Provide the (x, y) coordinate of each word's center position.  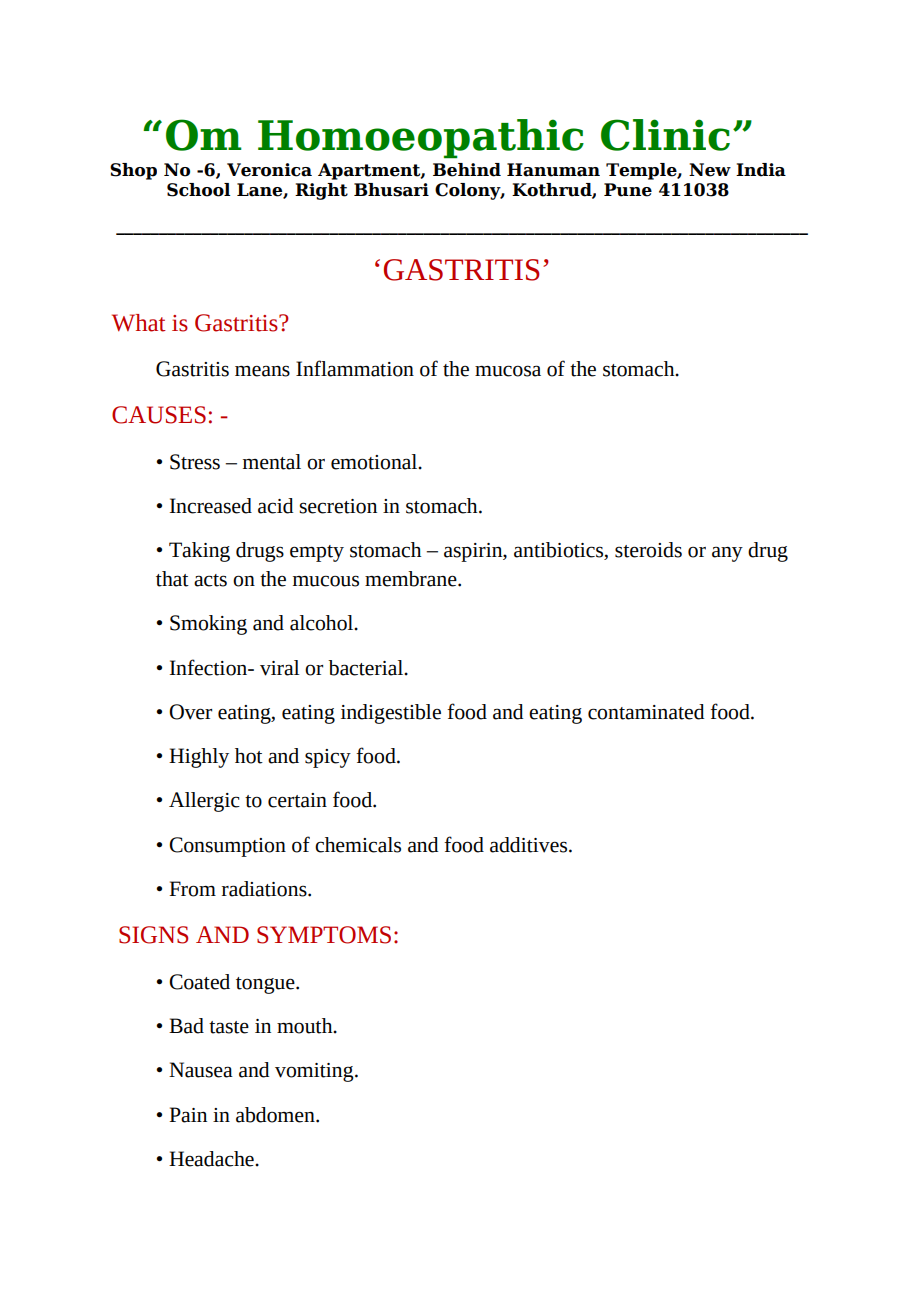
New (710, 170)
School (198, 190)
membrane (412, 579)
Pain (188, 1115)
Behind (467, 170)
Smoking (208, 625)
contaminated (646, 712)
